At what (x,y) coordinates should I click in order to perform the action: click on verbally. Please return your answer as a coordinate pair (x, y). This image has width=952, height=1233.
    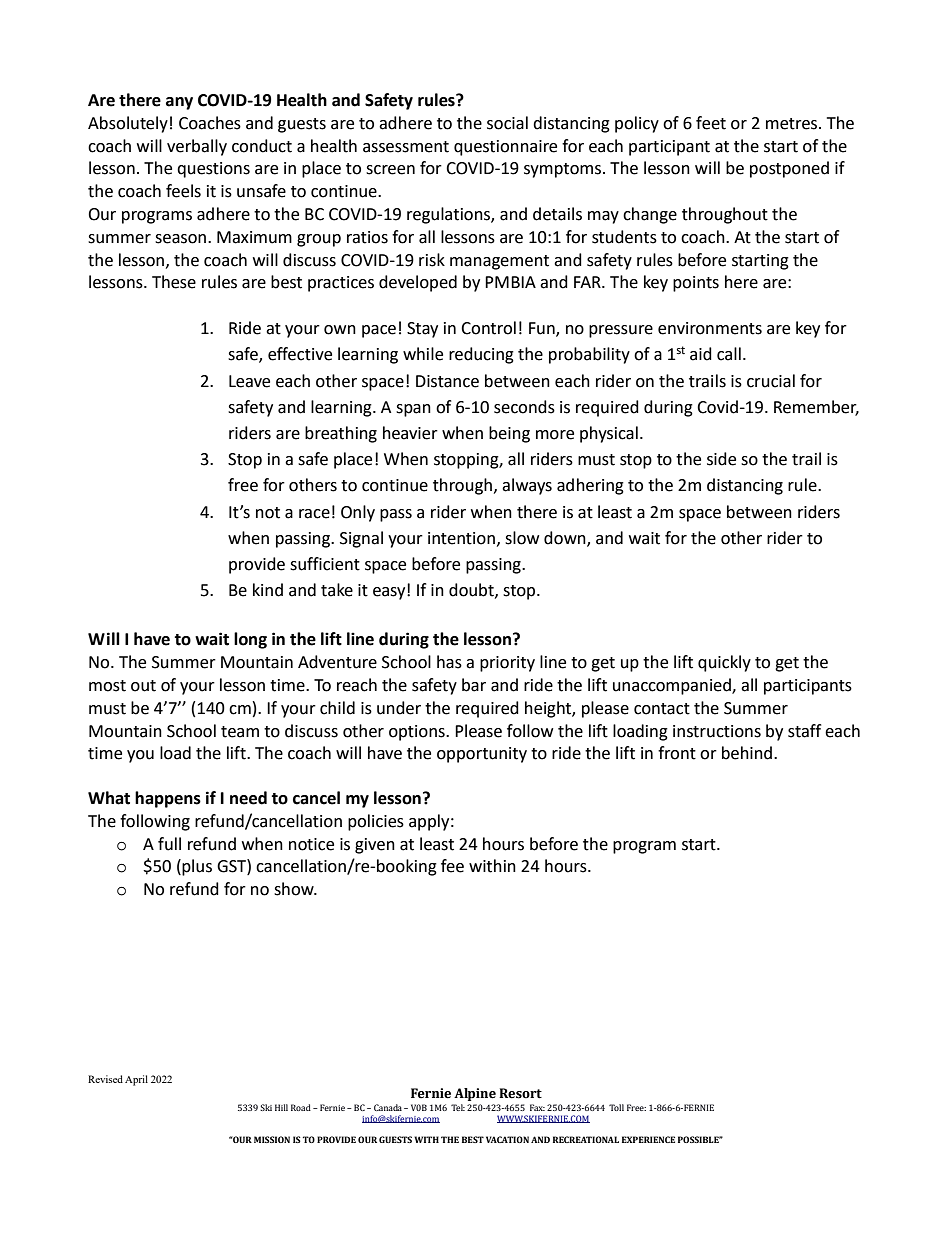
    Looking at the image, I should click on (197, 147).
